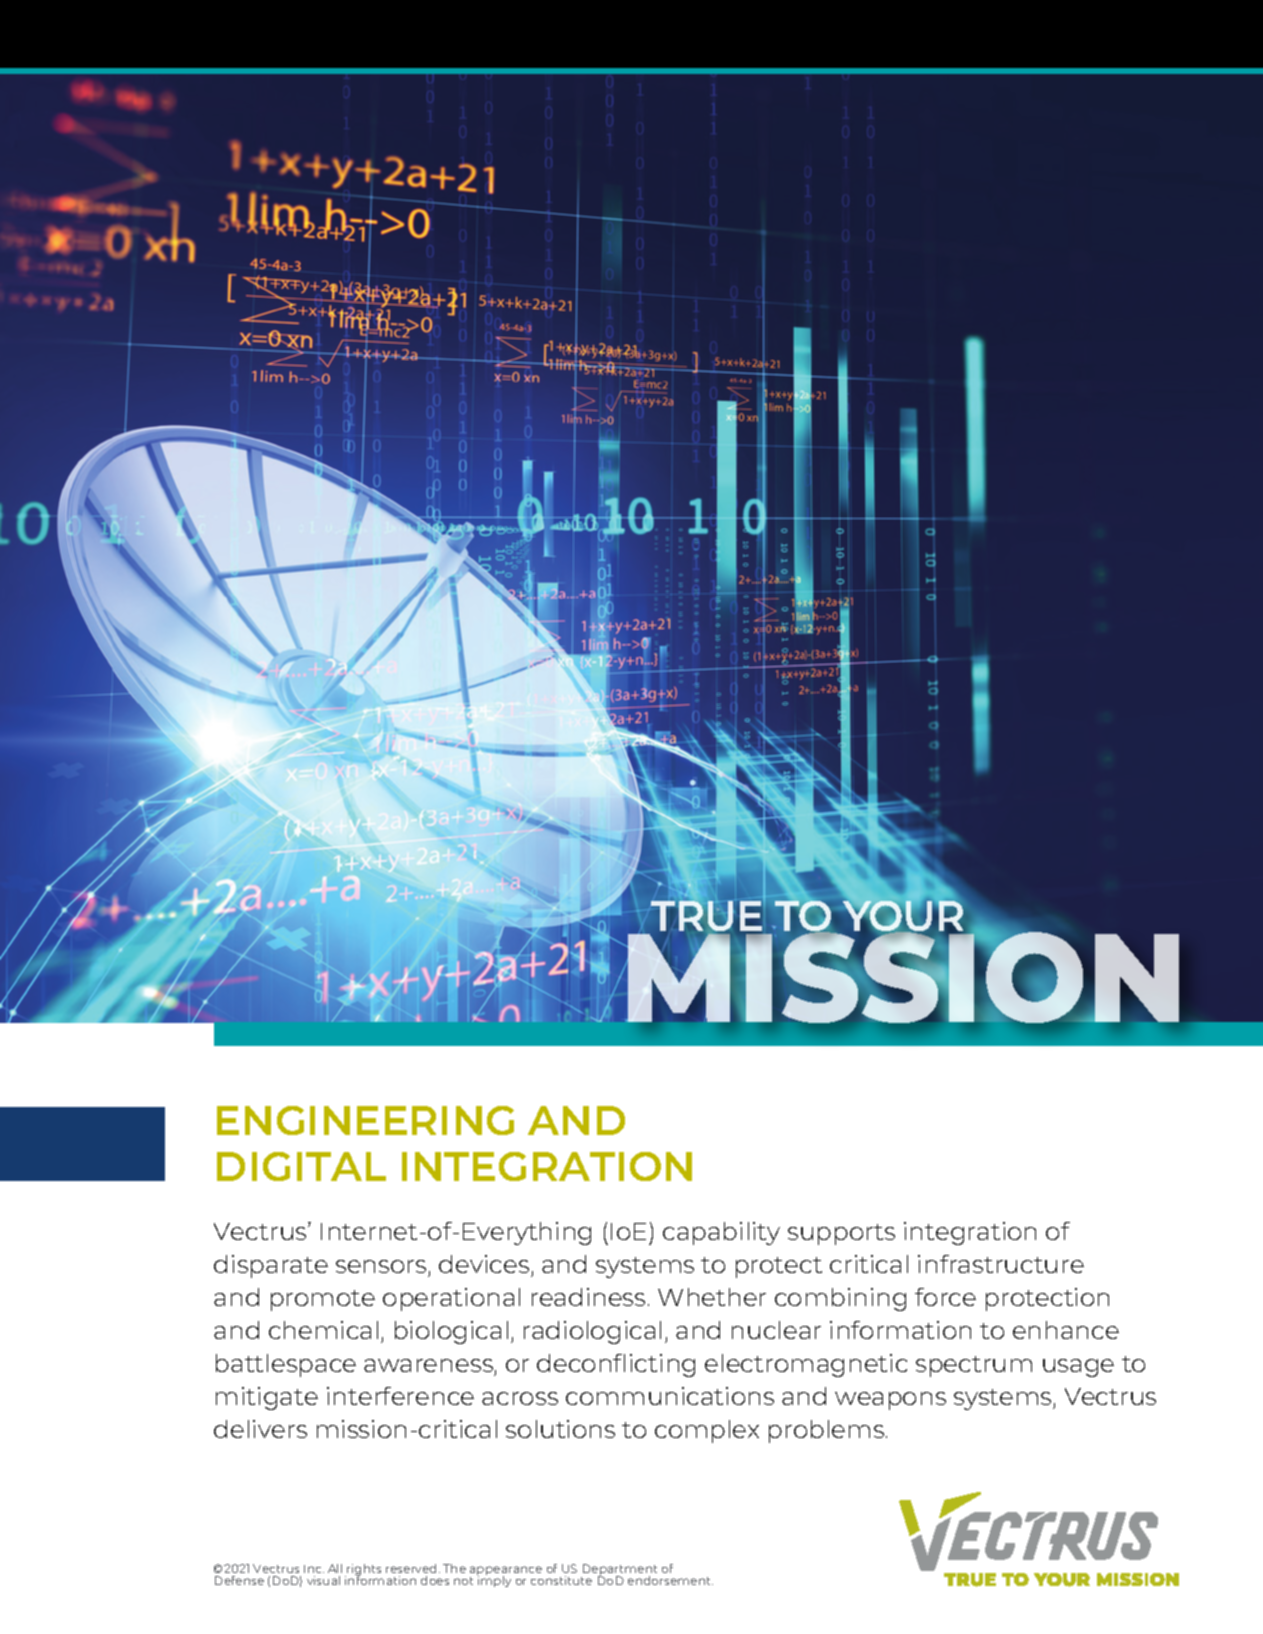  Describe the element at coordinates (365, 1120) in the document. I see `ENGINEERING` at that location.
